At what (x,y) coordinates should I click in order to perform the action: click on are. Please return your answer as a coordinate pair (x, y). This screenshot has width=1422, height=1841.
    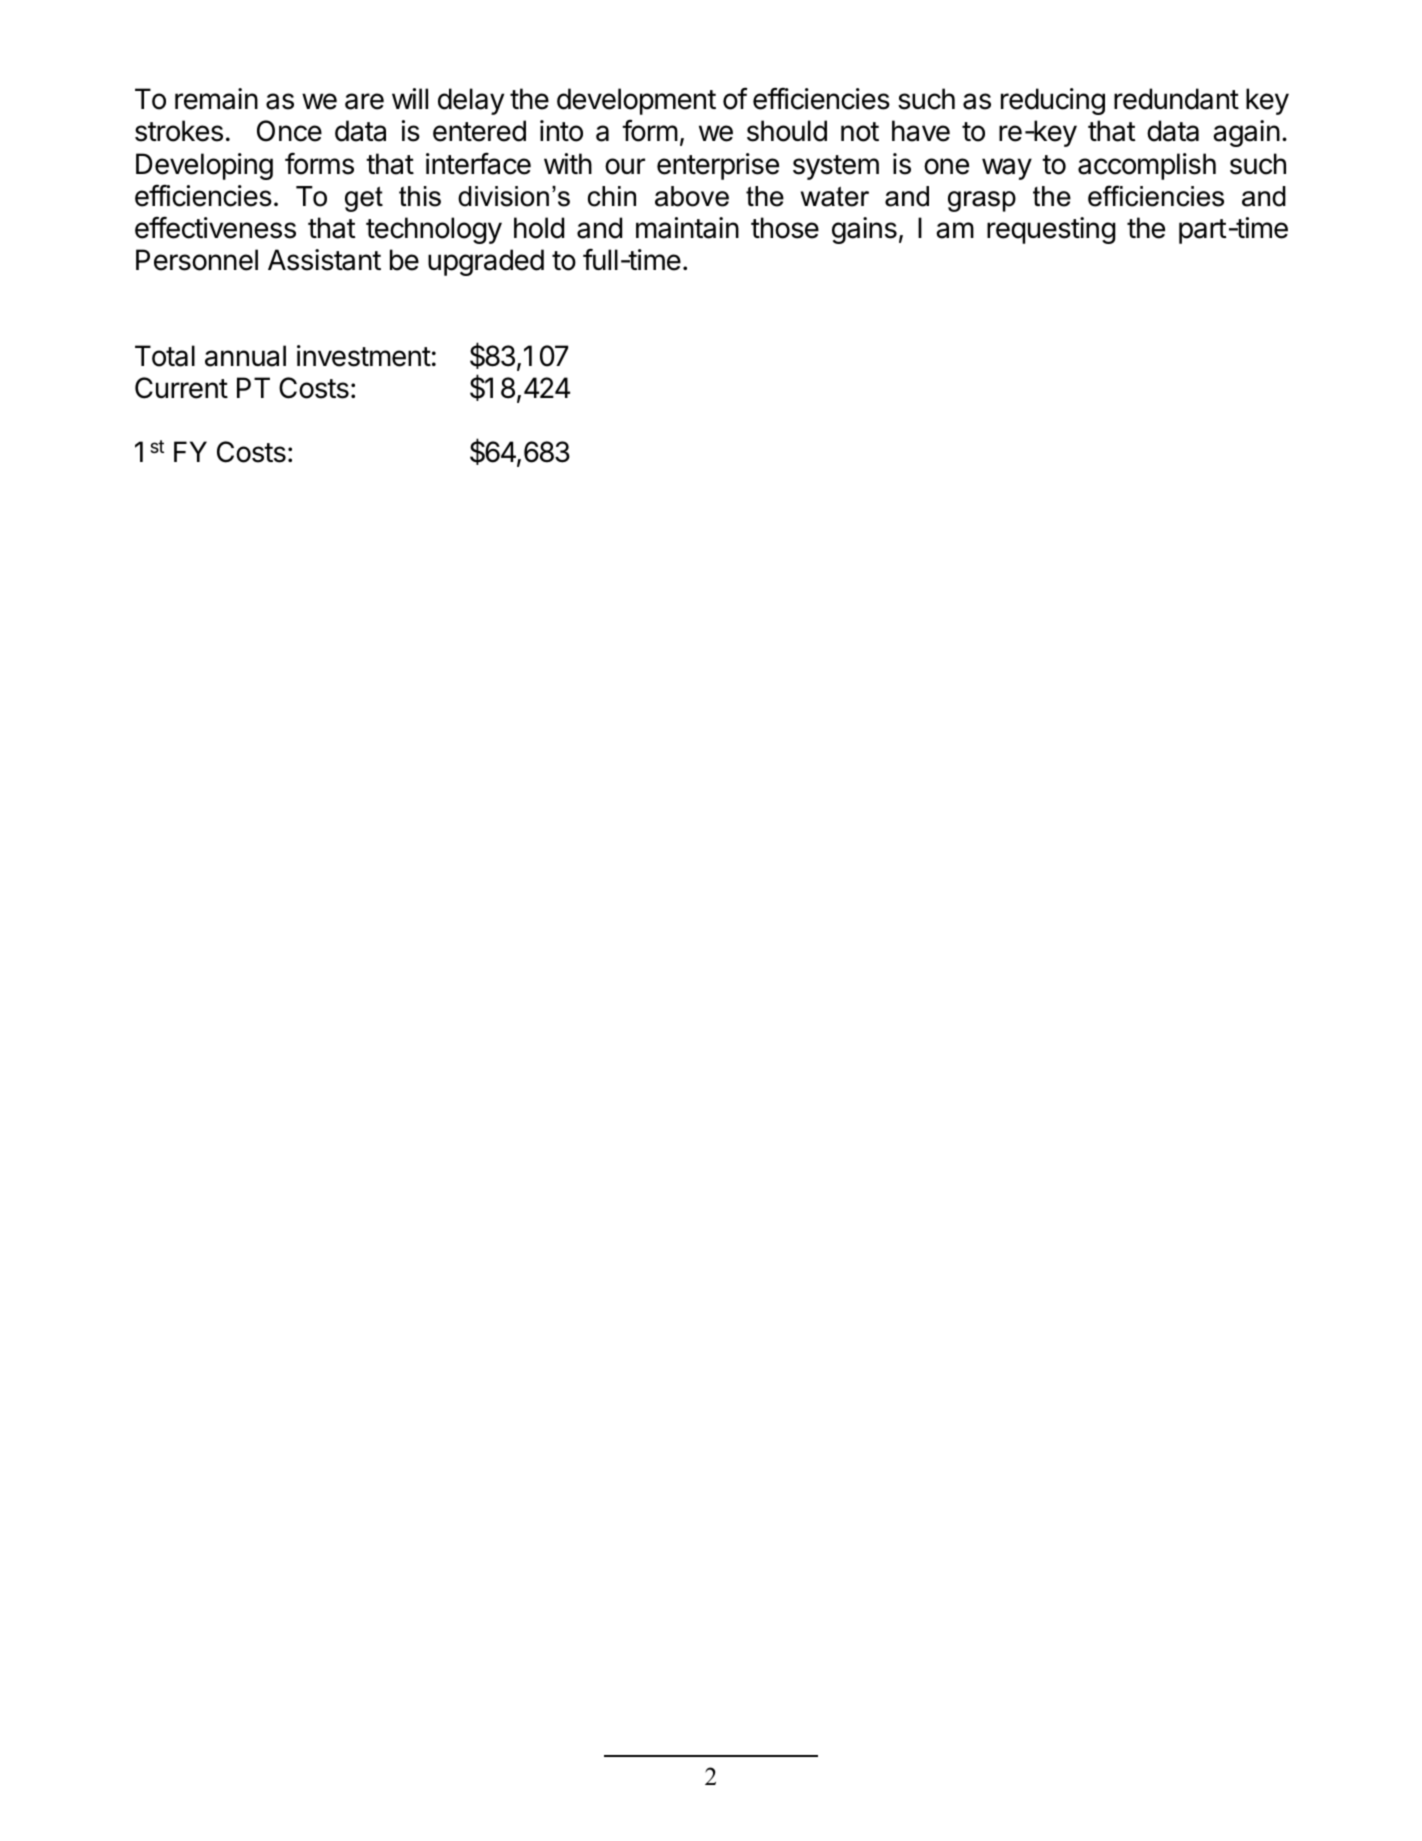
    Looking at the image, I should click on (364, 101).
